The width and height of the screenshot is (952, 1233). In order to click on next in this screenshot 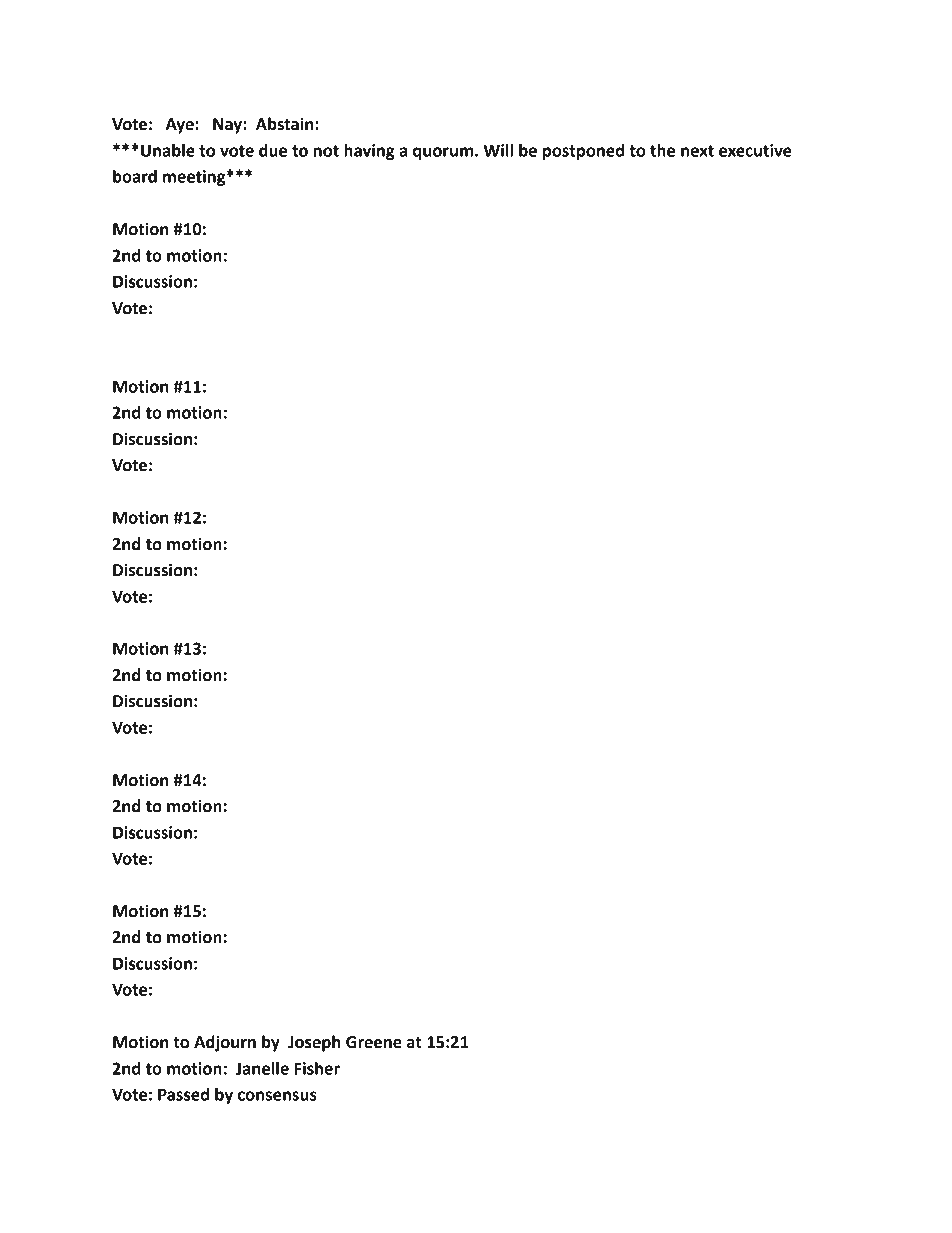, I will do `click(697, 151)`.
